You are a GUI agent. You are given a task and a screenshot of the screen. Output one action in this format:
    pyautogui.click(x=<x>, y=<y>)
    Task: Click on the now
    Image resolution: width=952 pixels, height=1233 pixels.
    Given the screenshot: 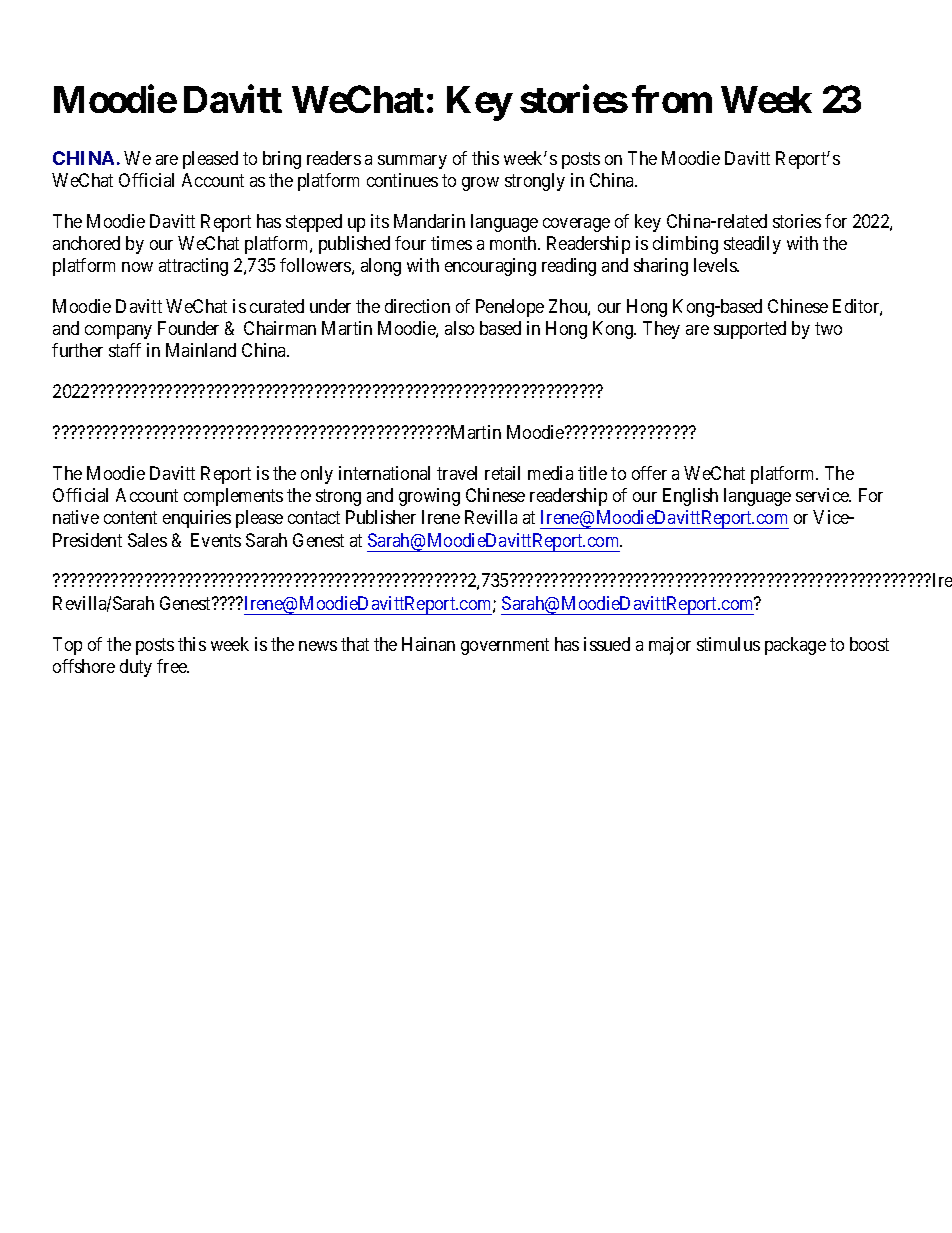 What is the action you would take?
    pyautogui.click(x=137, y=267)
